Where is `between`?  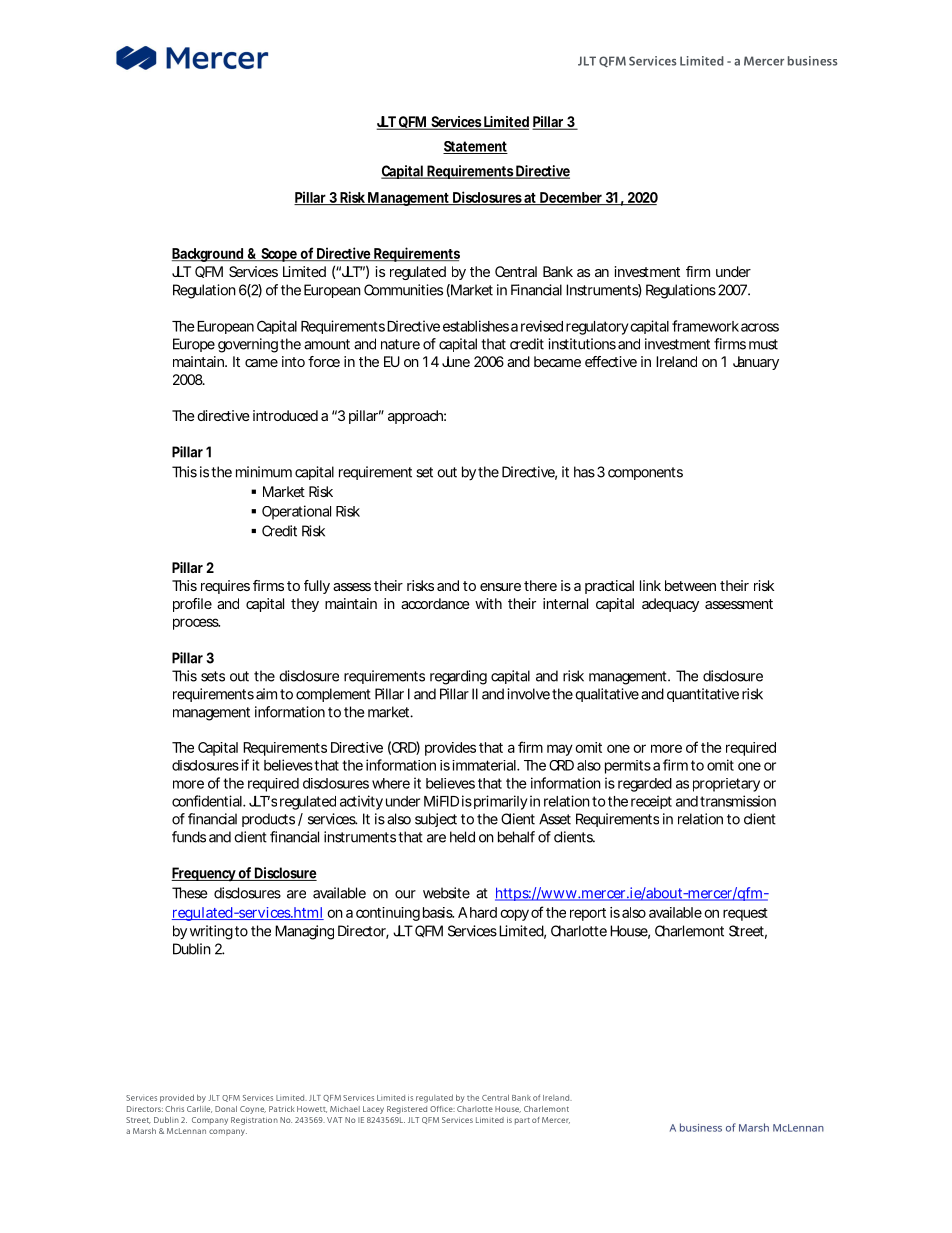
between is located at coordinates (690, 585).
